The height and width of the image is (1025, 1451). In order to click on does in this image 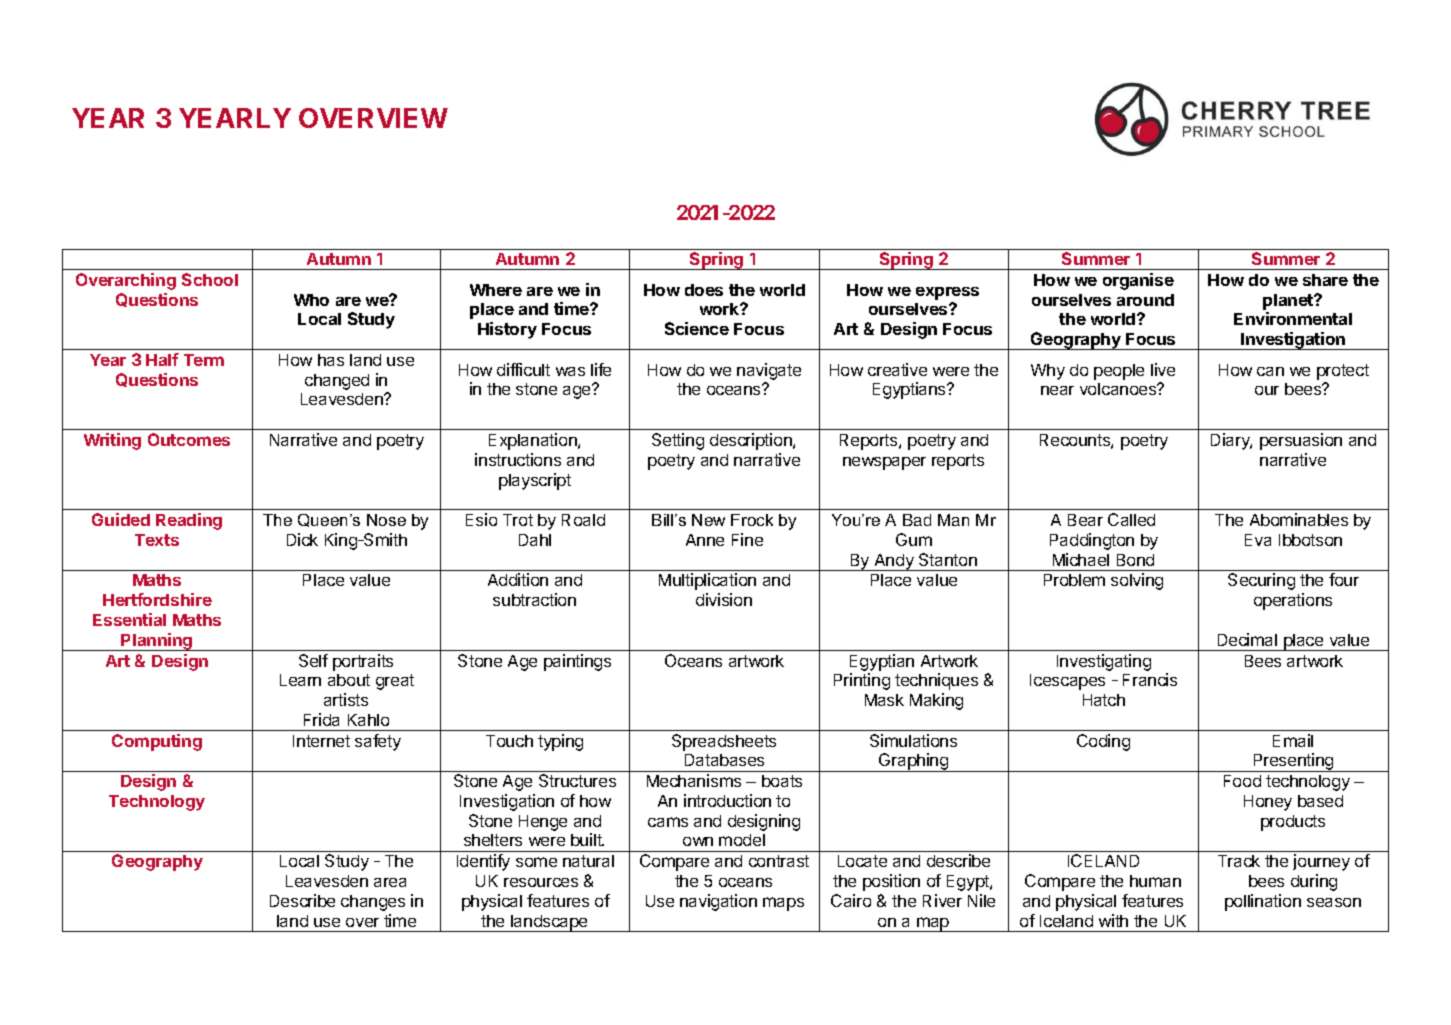, I will do `click(704, 290)`.
